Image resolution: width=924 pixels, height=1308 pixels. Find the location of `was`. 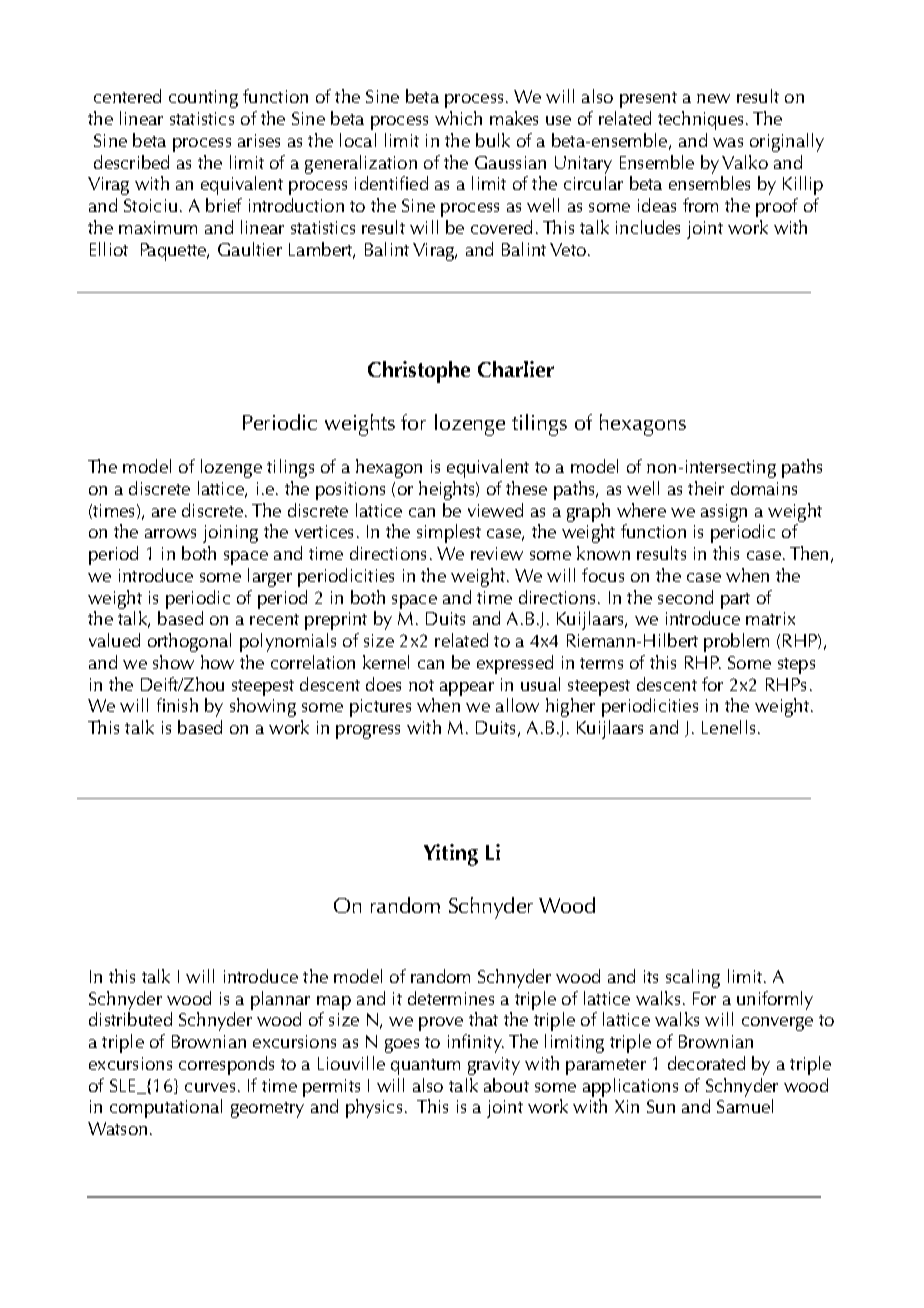

was is located at coordinates (728, 142).
